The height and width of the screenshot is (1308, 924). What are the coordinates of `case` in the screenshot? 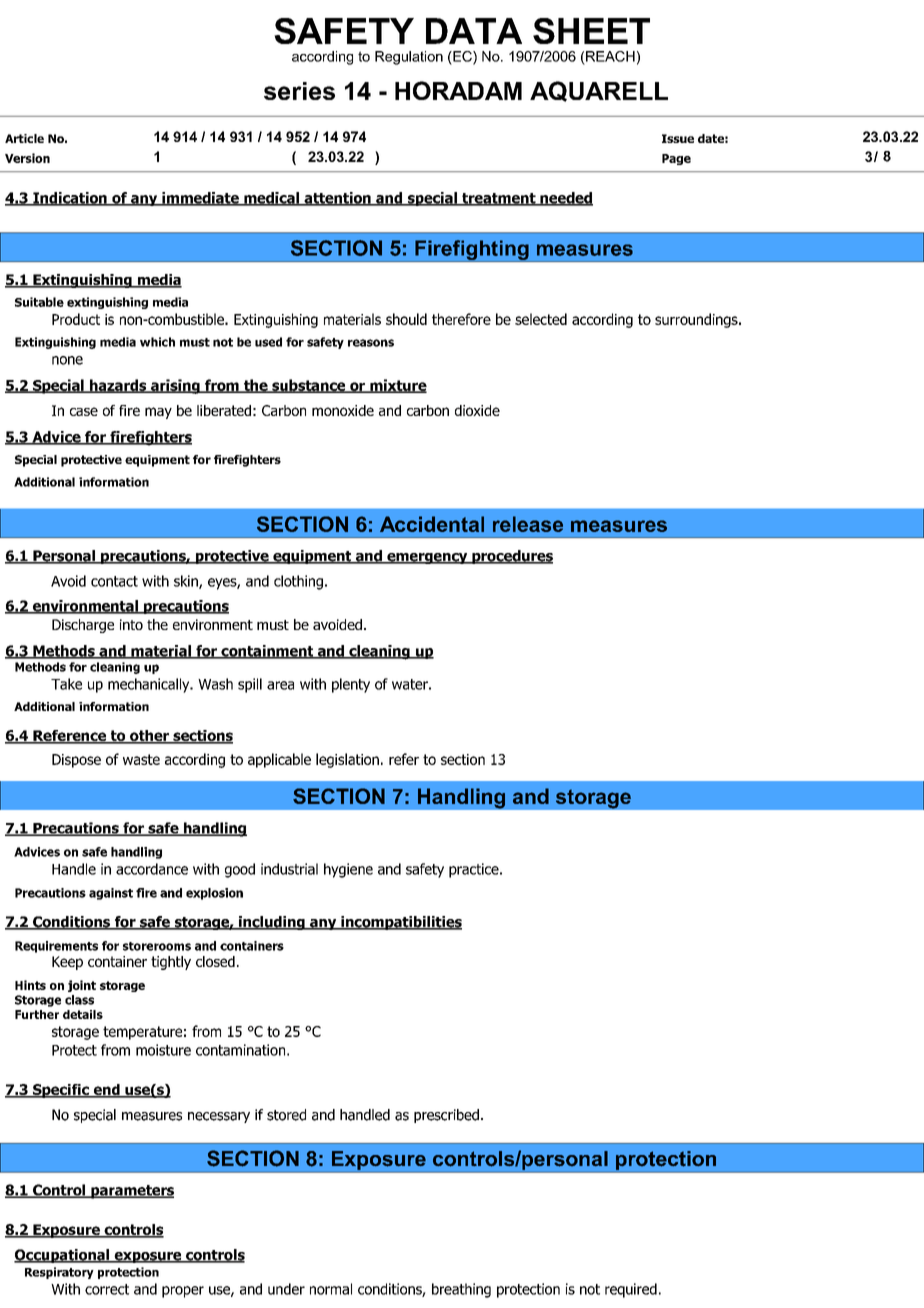 It's located at (84, 411).
